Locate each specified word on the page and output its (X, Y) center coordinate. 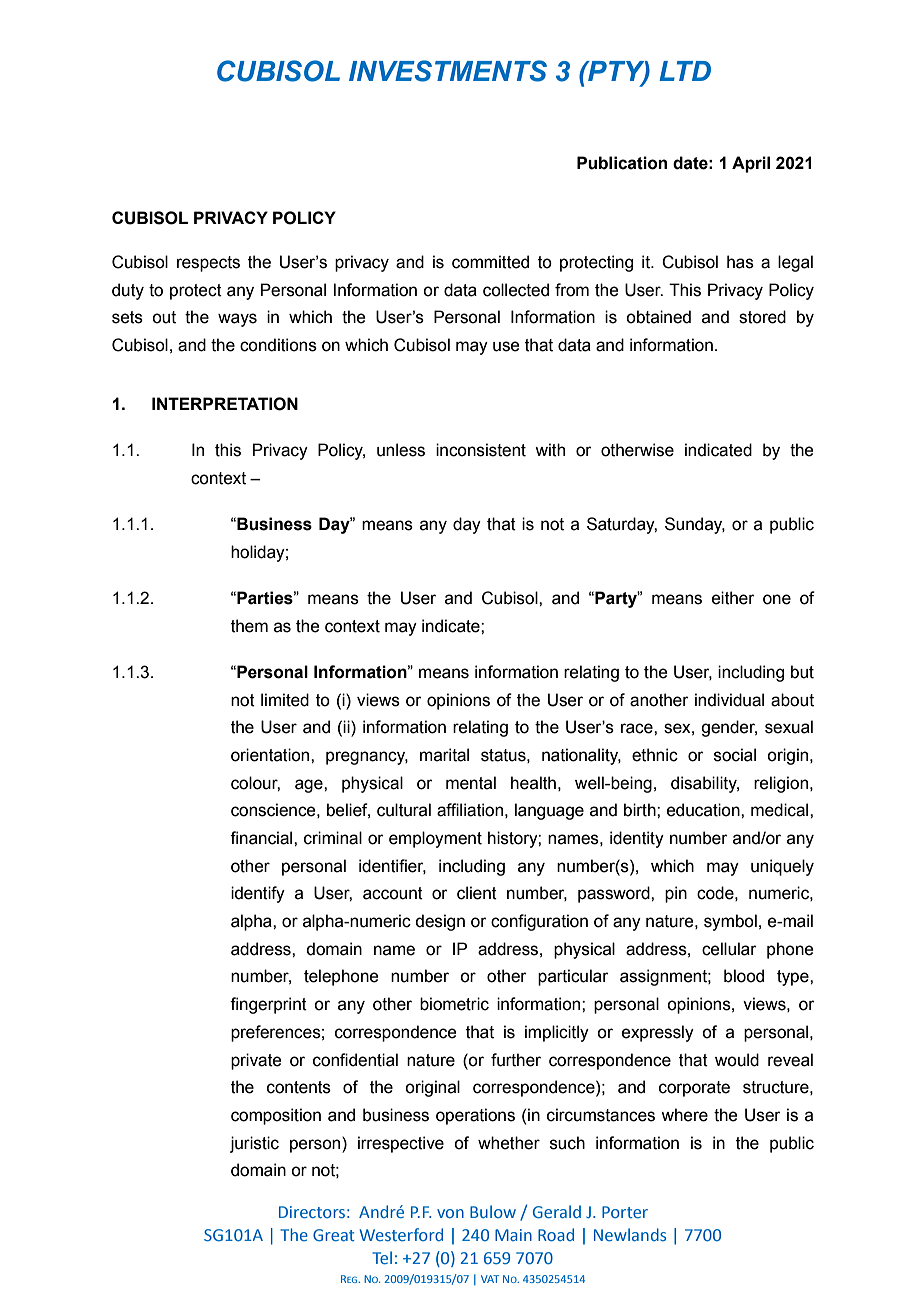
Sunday (695, 525)
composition (276, 1116)
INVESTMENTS (448, 71)
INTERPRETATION (225, 404)
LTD (685, 71)
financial (262, 838)
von (450, 1213)
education (704, 810)
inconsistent (481, 450)
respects (208, 264)
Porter (625, 1212)
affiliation (470, 810)
